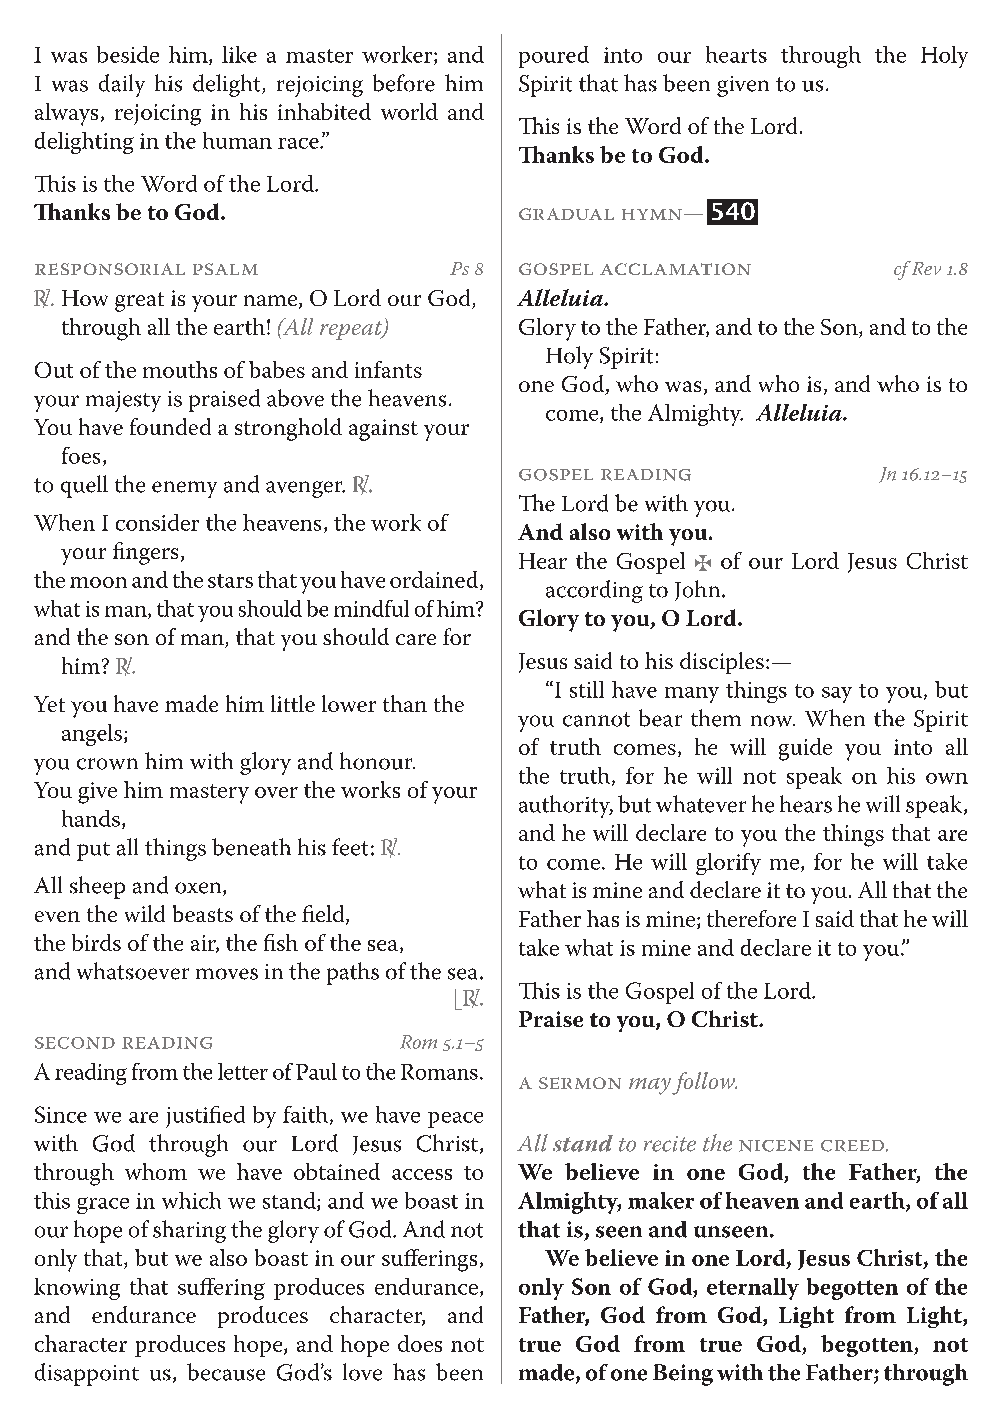  What do you see at coordinates (699, 590) in the image?
I see `John` at bounding box center [699, 590].
